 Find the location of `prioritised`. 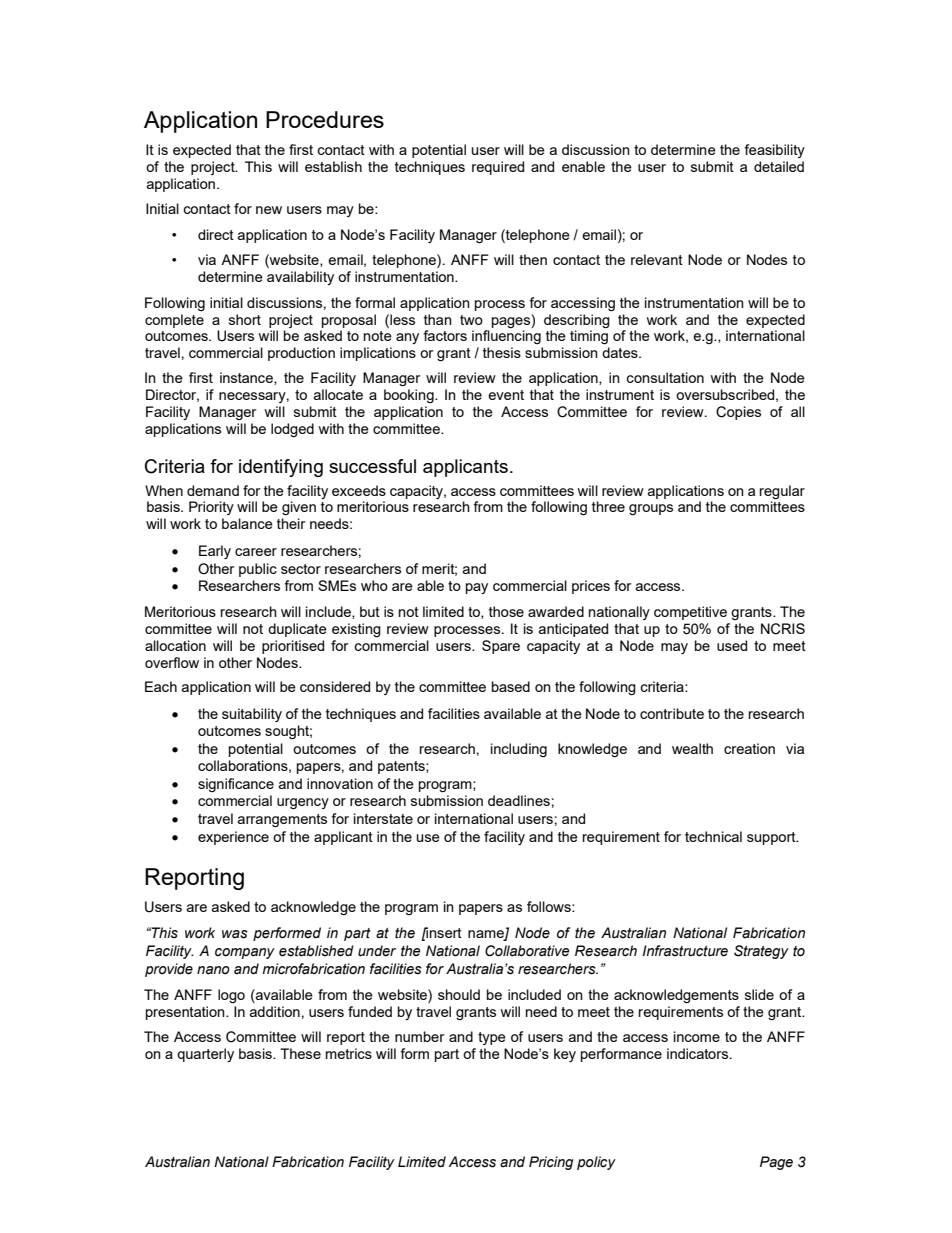

prioritised is located at coordinates (293, 647).
